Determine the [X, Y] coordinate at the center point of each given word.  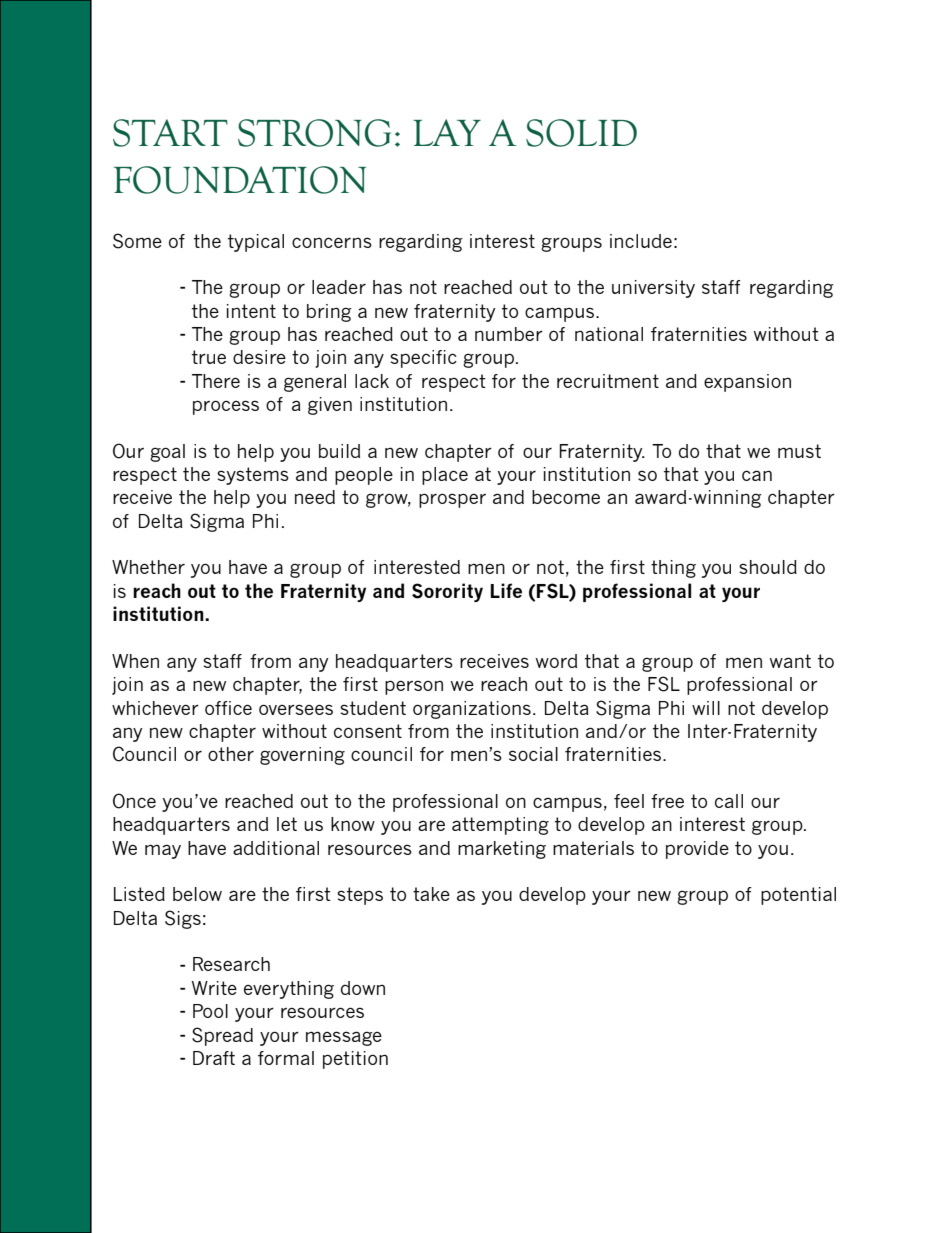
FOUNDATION [240, 180]
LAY [447, 132]
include [641, 241]
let [287, 824]
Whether [148, 567]
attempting [500, 826]
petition [355, 1060]
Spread [222, 1036]
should [768, 567]
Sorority [447, 592]
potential [798, 896]
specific [423, 359]
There [216, 381]
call [729, 801]
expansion [747, 383]
